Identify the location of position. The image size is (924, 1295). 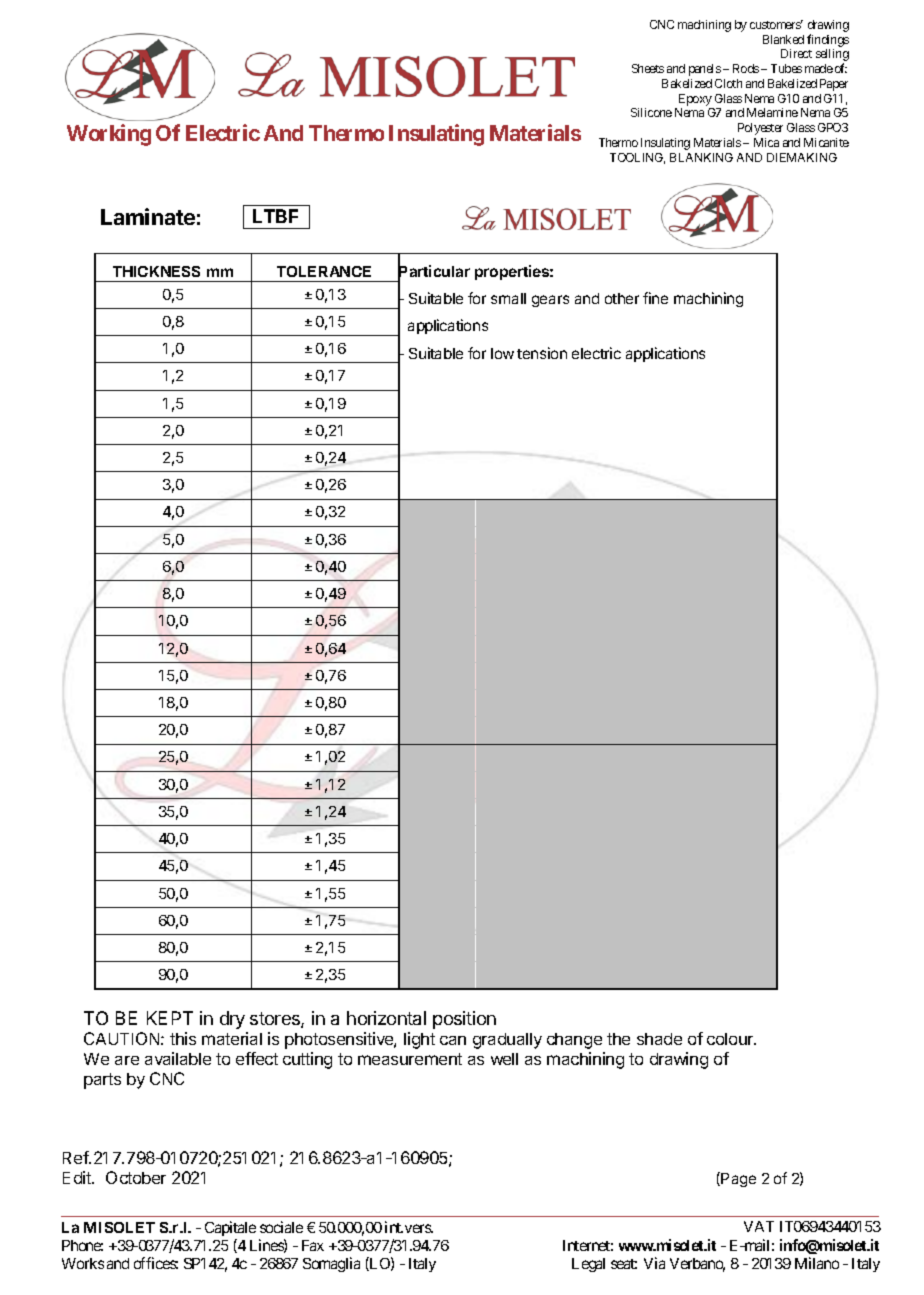
(464, 1020).
